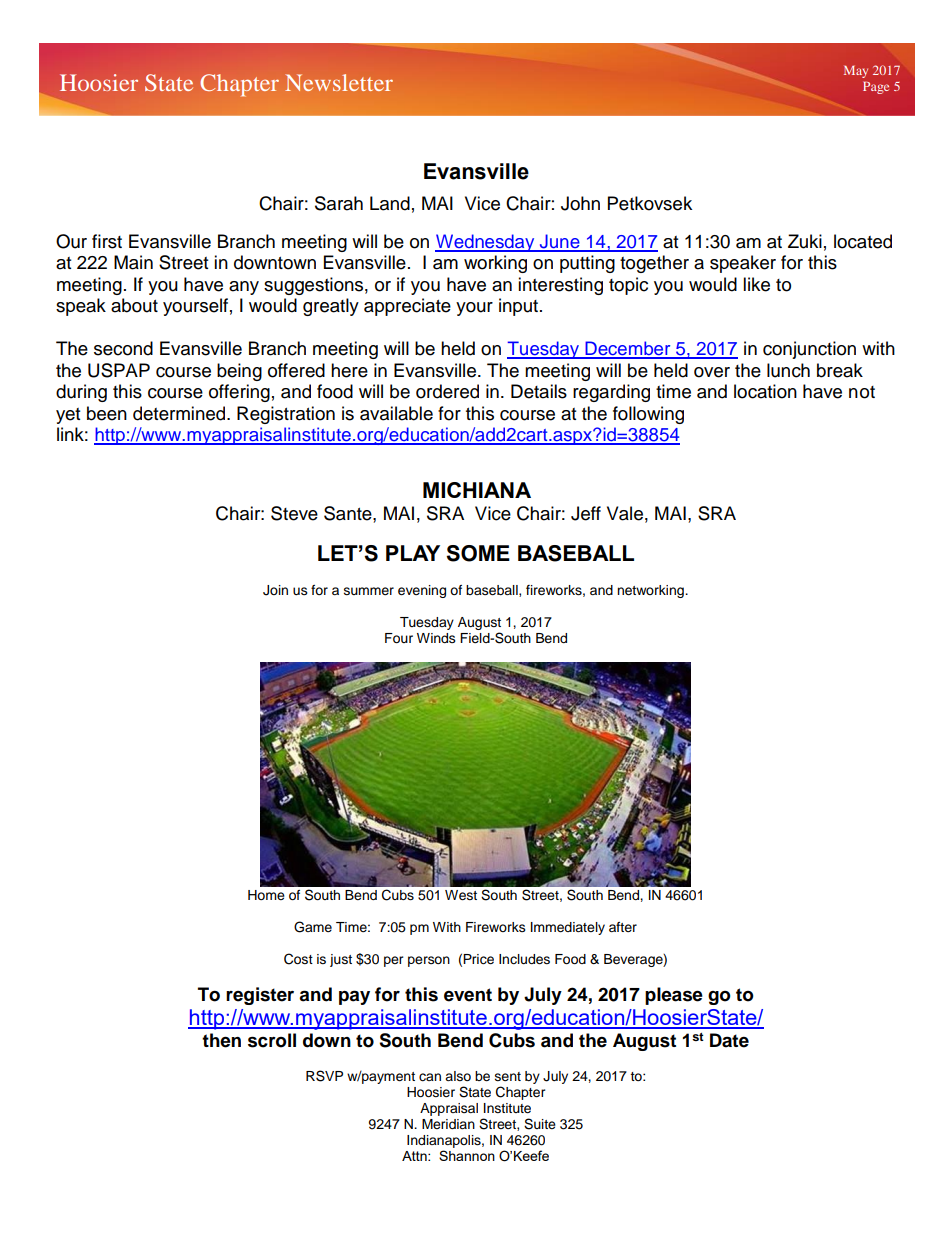  I want to click on then, so click(221, 1040).
